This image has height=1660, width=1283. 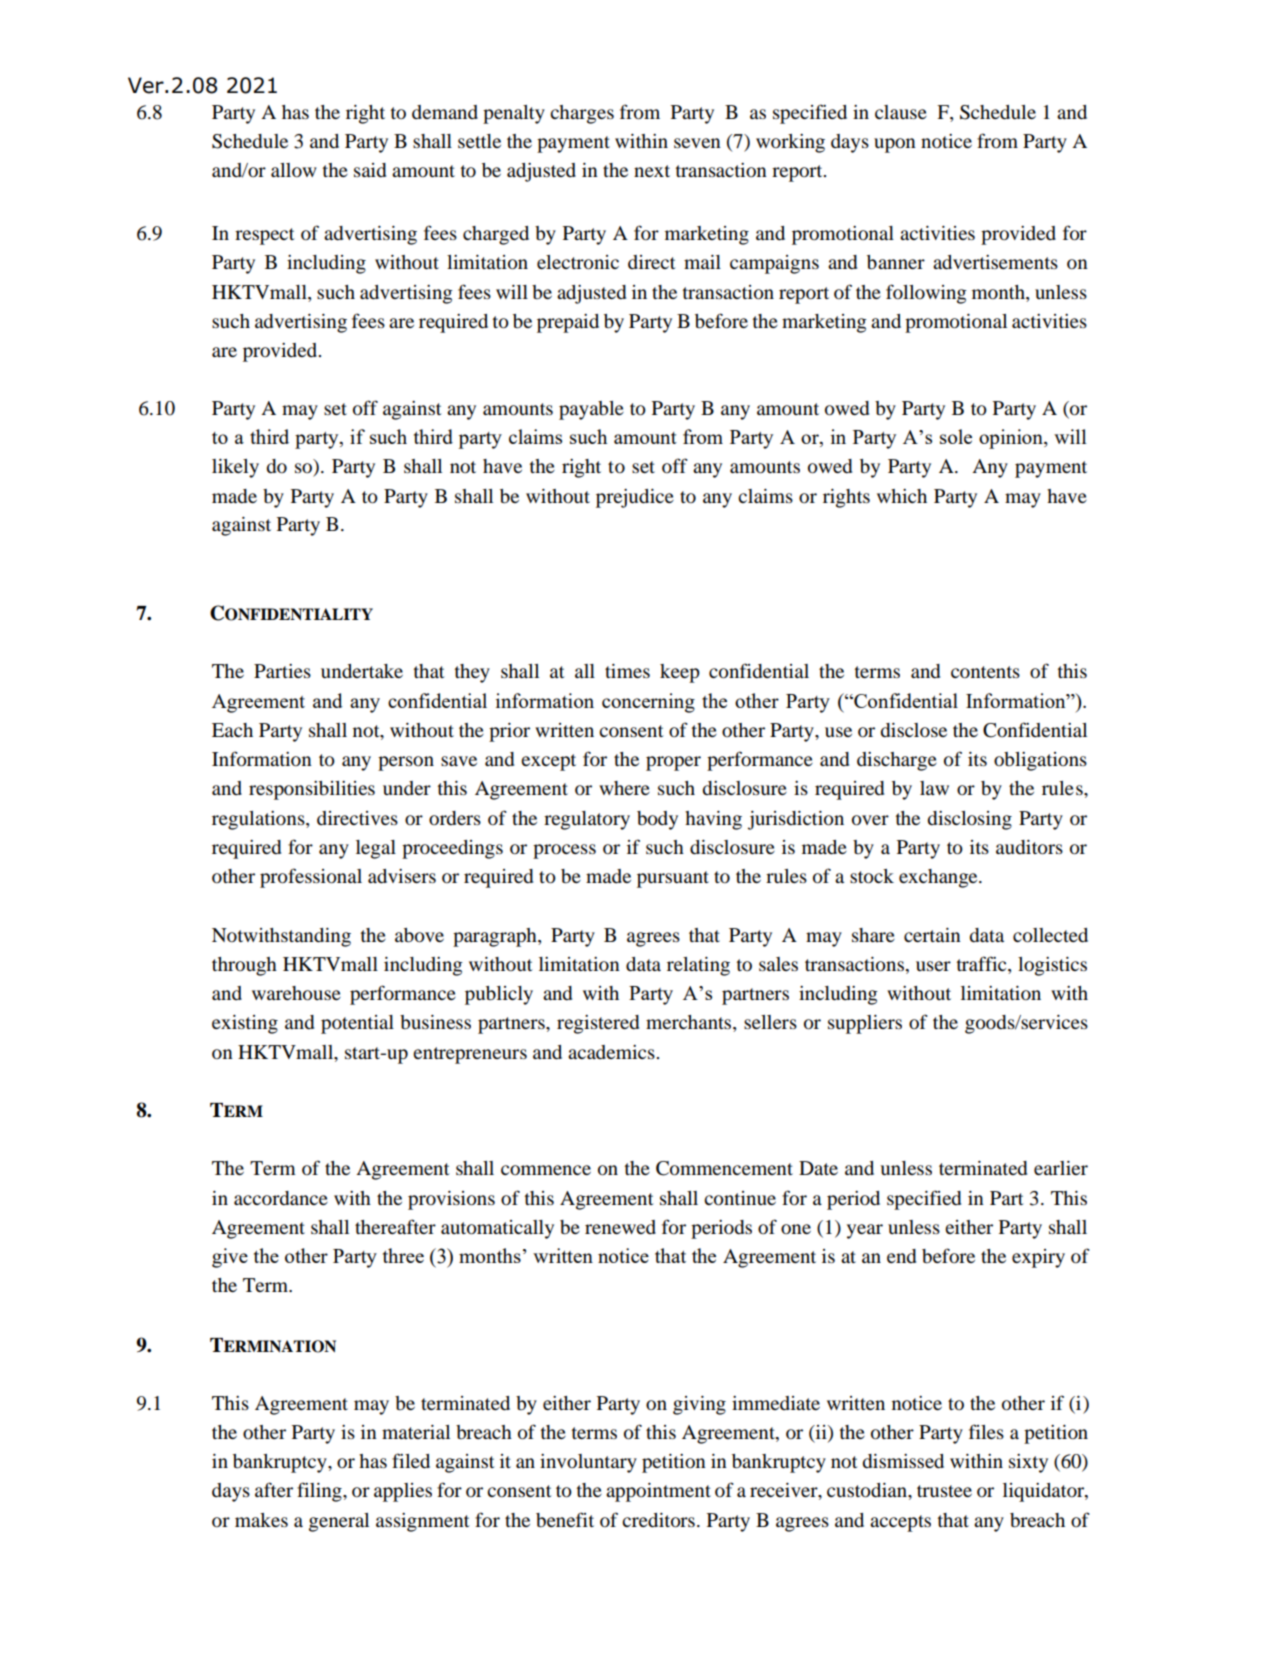 What do you see at coordinates (235, 468) in the image?
I see `likely` at bounding box center [235, 468].
